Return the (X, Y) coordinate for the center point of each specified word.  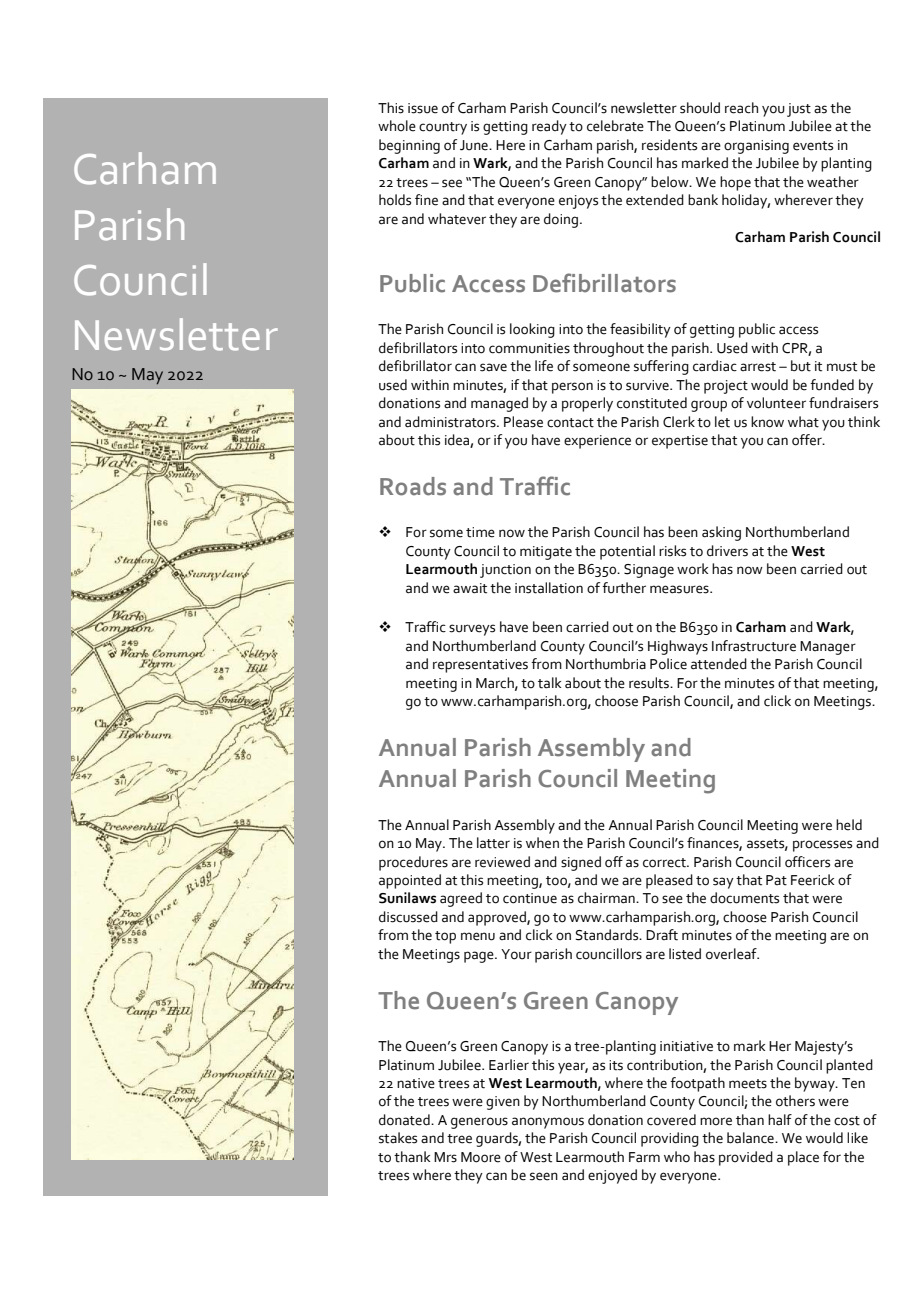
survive (648, 385)
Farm (644, 1157)
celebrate (615, 126)
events (813, 146)
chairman (607, 898)
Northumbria (606, 664)
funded (832, 385)
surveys (472, 630)
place (803, 1158)
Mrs (445, 1157)
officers (807, 862)
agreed (461, 899)
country (443, 128)
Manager (828, 648)
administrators (451, 422)
